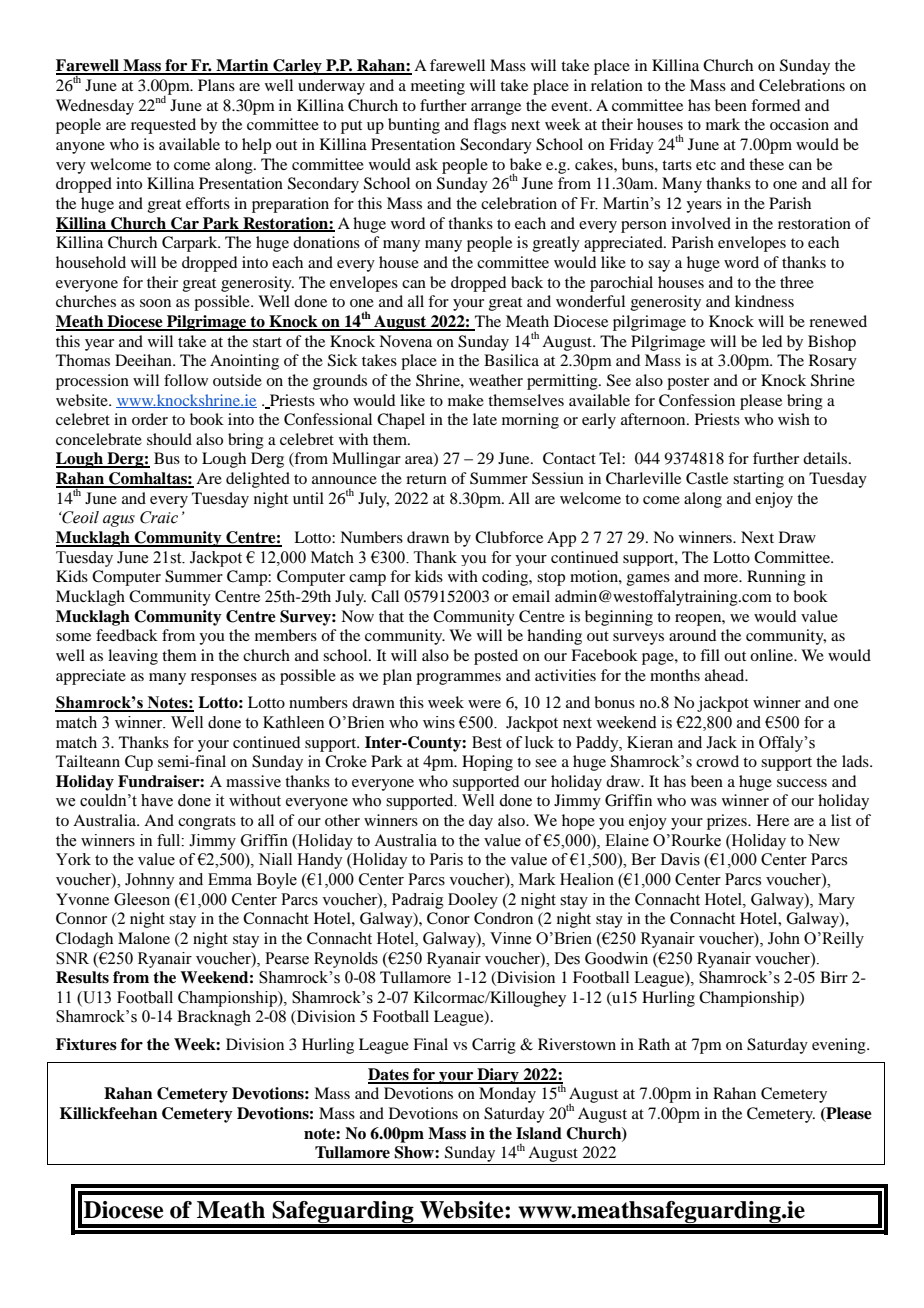 The image size is (924, 1308). What do you see at coordinates (531, 596) in the image?
I see `email` at bounding box center [531, 596].
